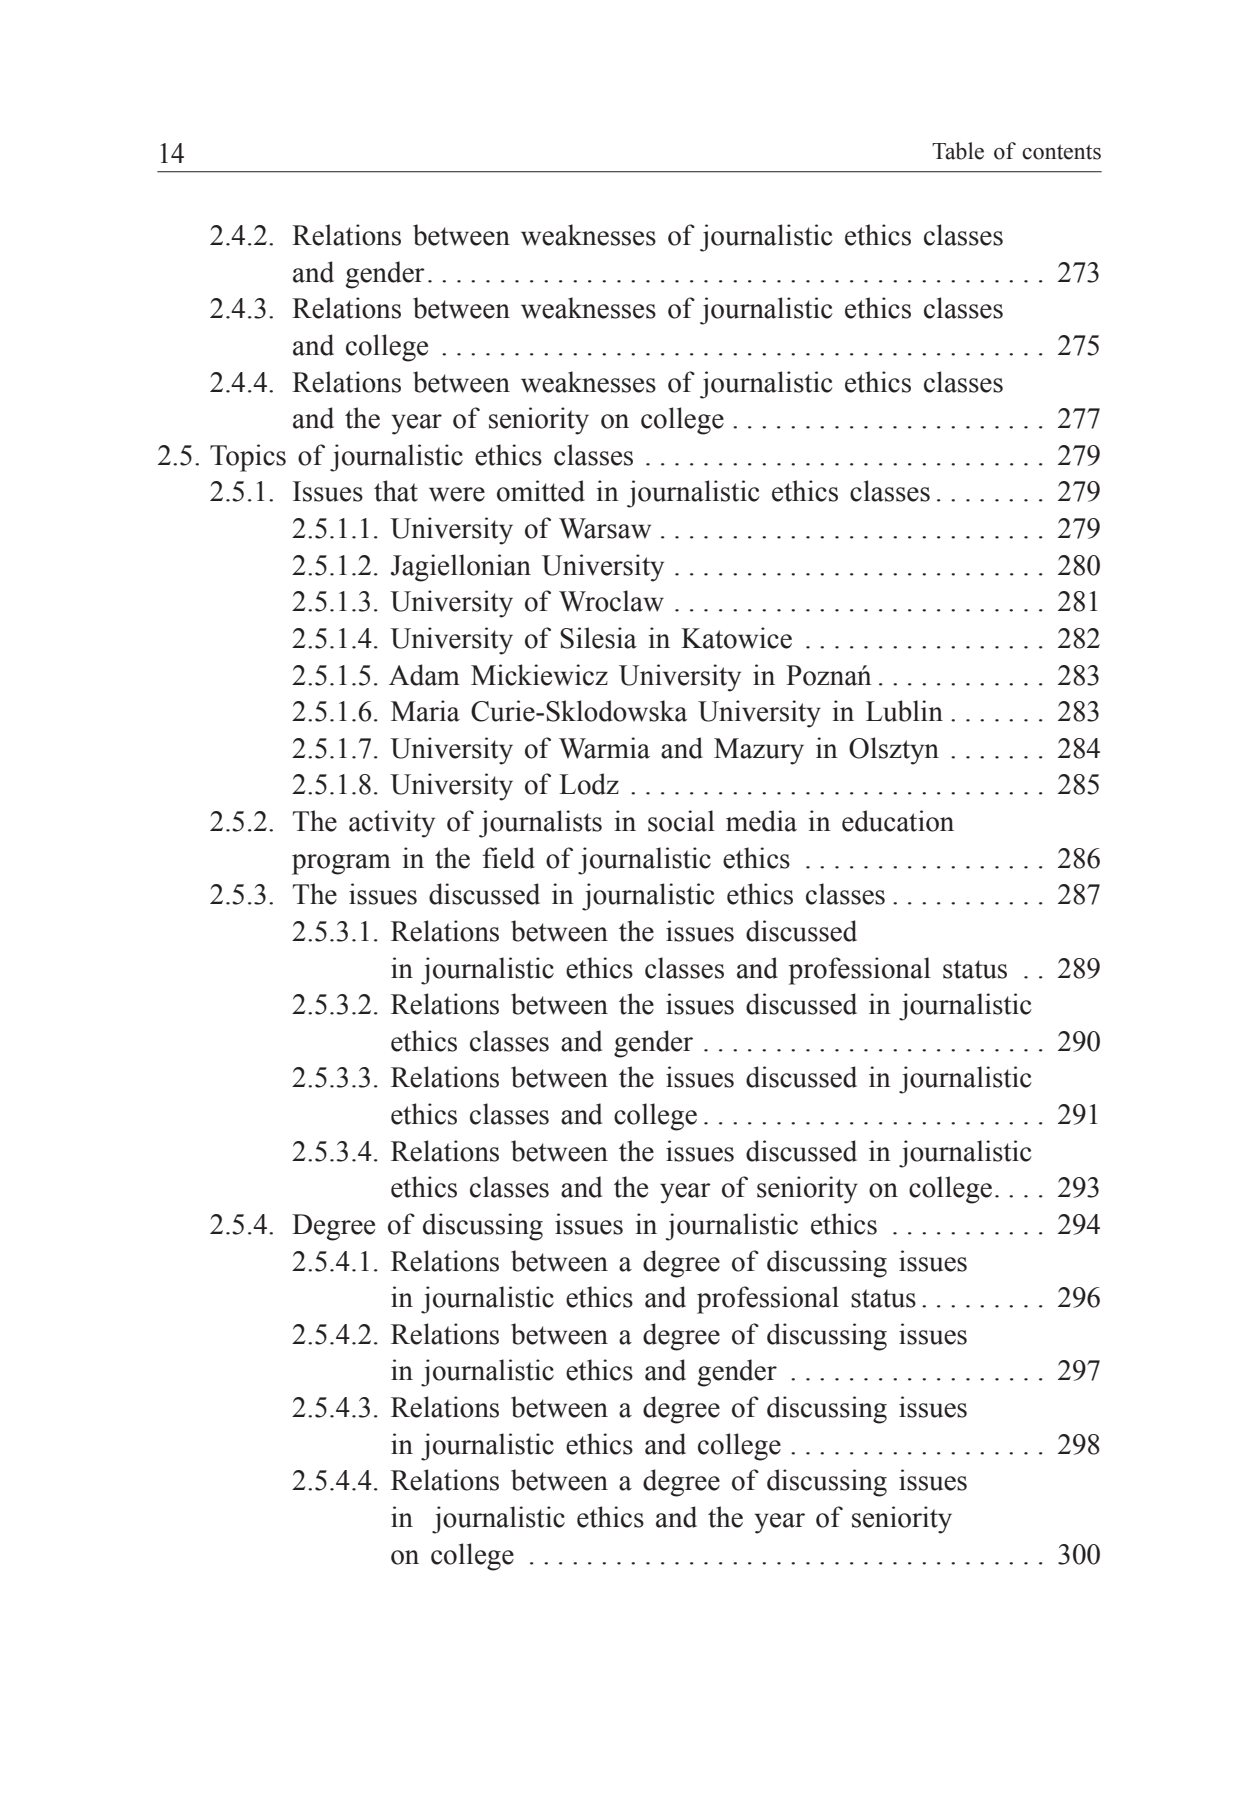 The height and width of the screenshot is (1799, 1259). I want to click on that, so click(396, 491).
